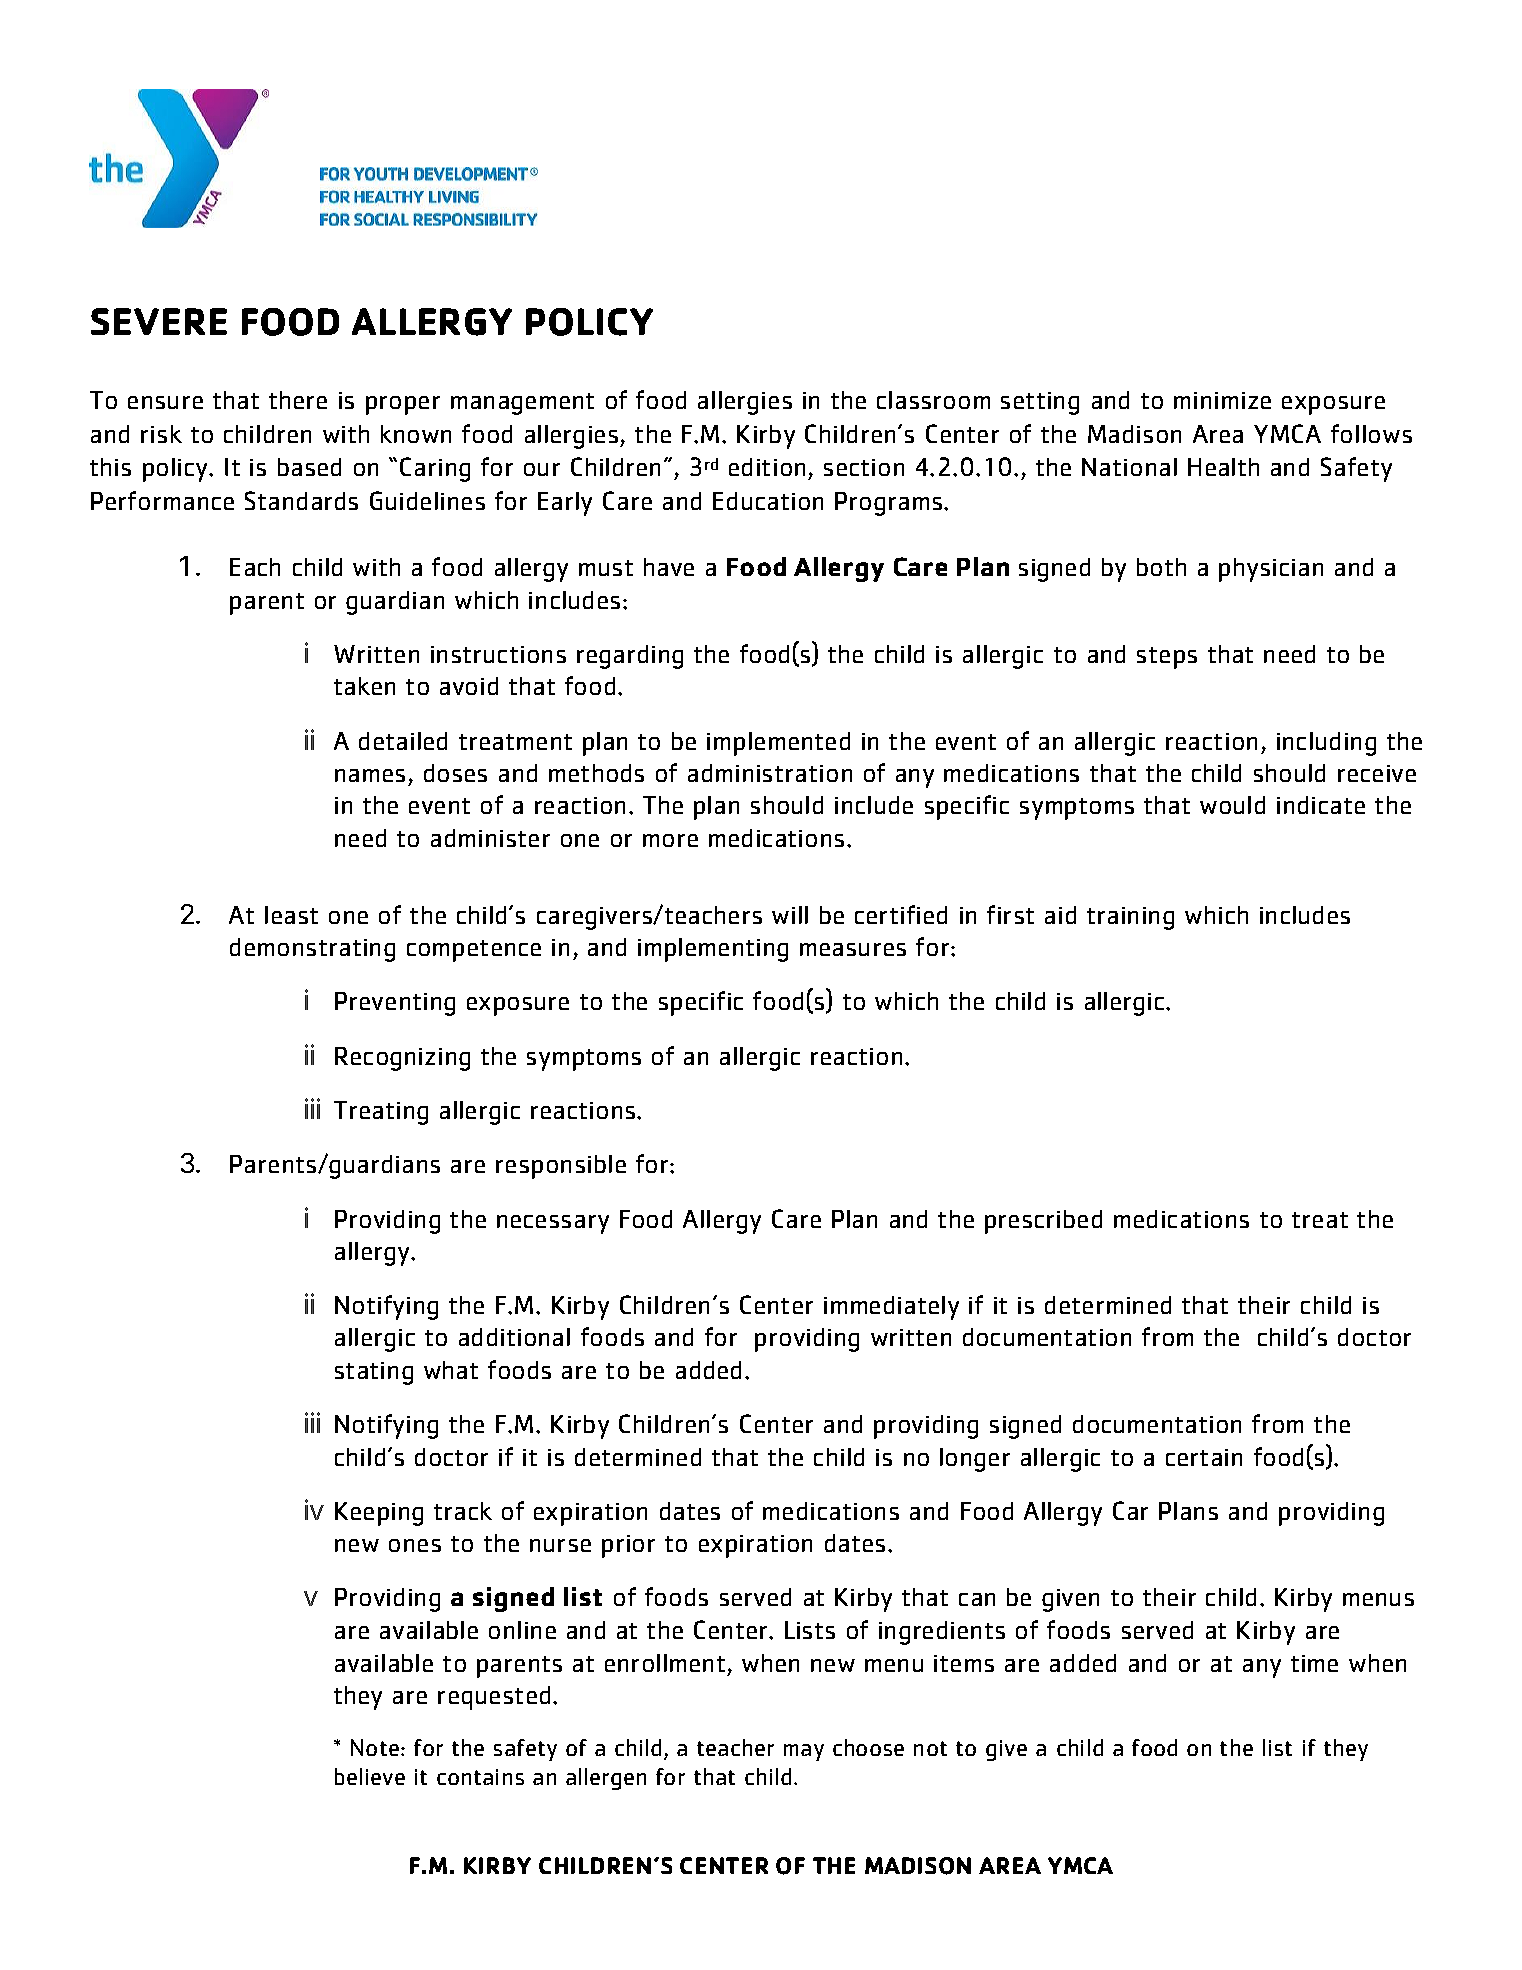  What do you see at coordinates (374, 1373) in the page?
I see `stating` at bounding box center [374, 1373].
